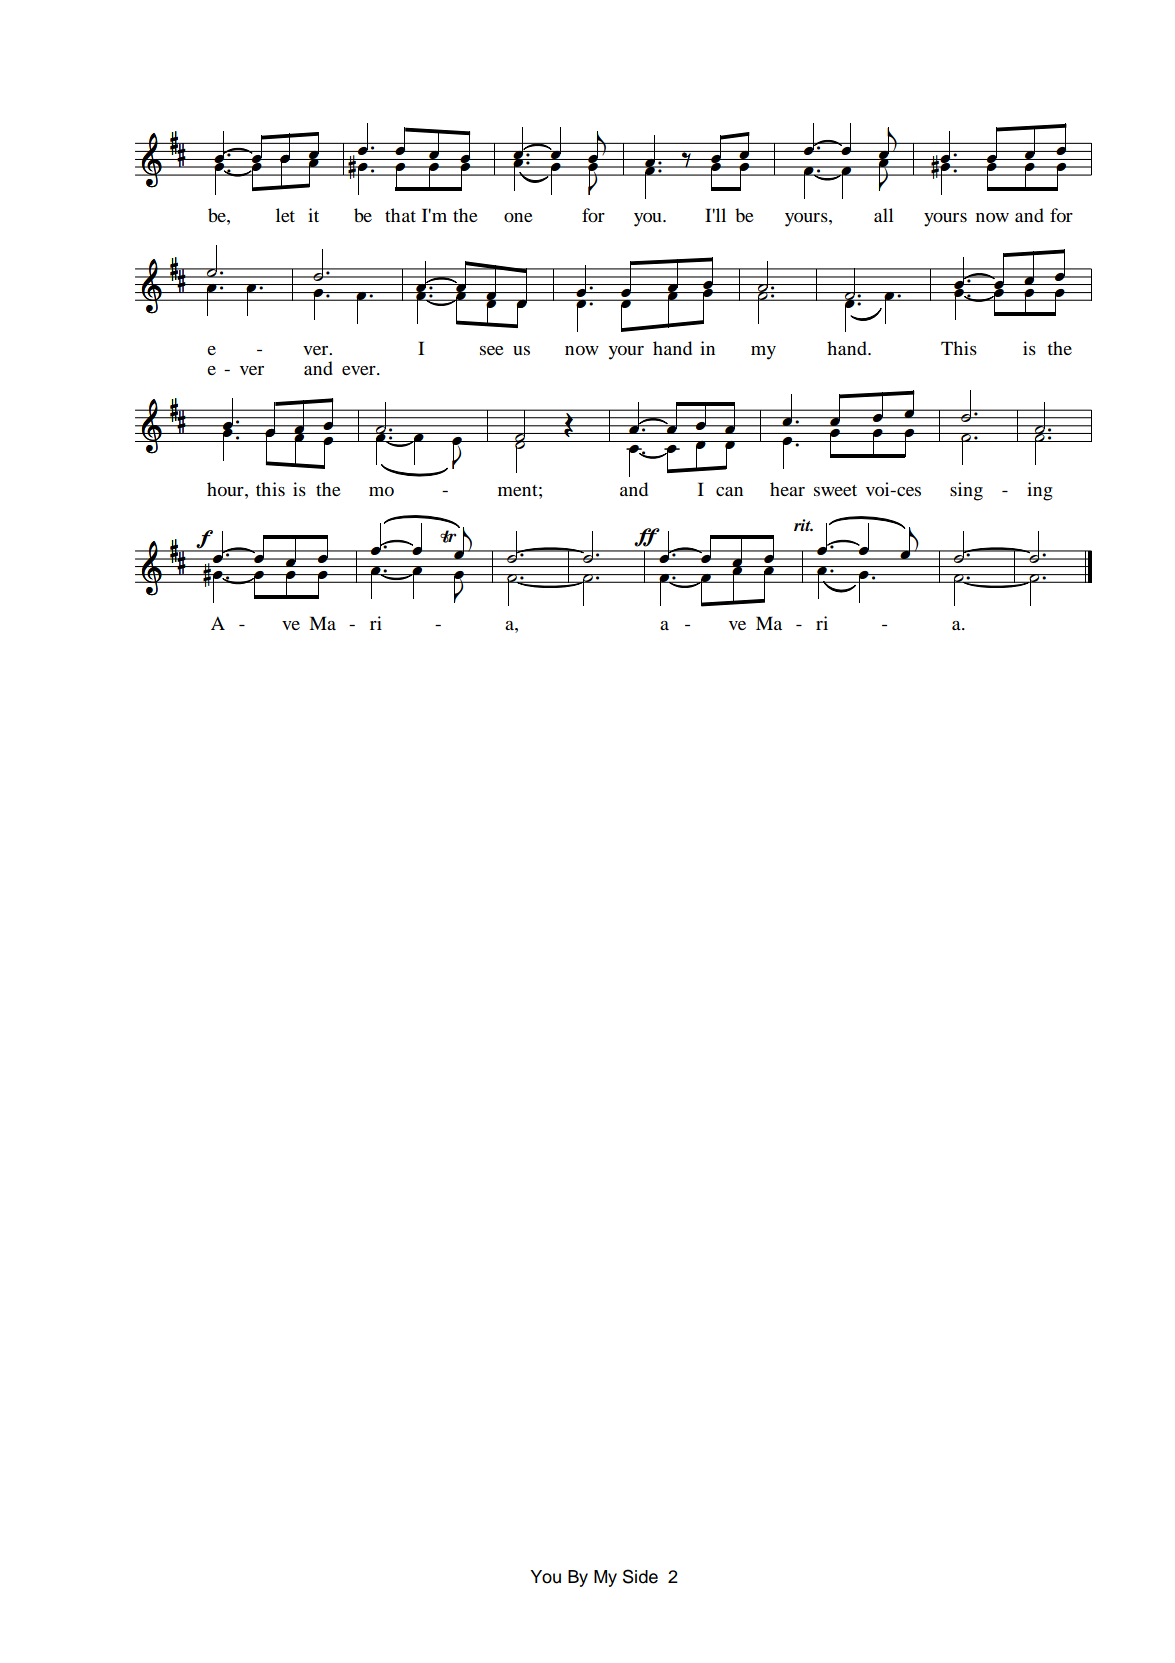 Image resolution: width=1175 pixels, height=1663 pixels. I want to click on rit, so click(803, 525).
